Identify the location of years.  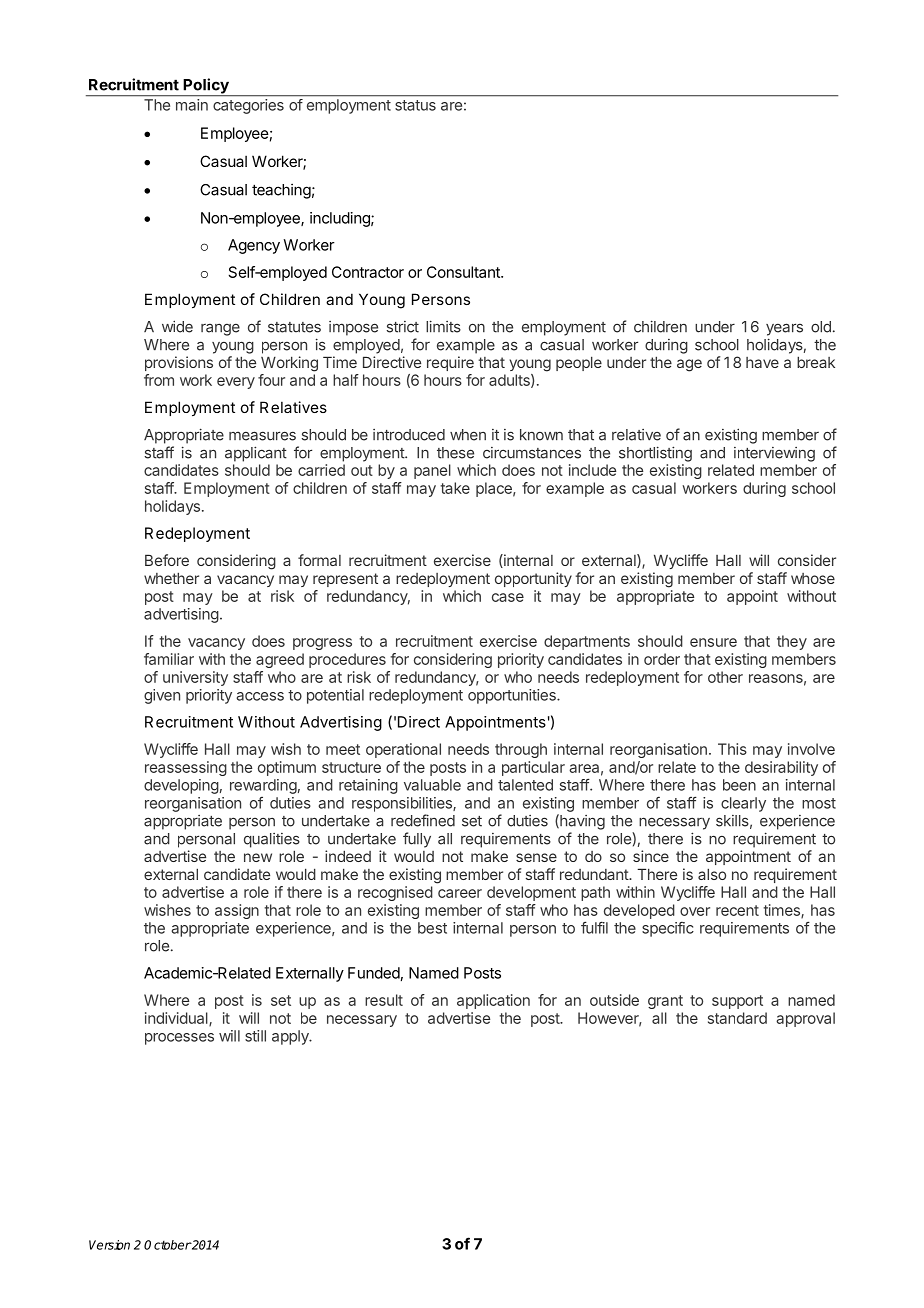
(784, 329).
